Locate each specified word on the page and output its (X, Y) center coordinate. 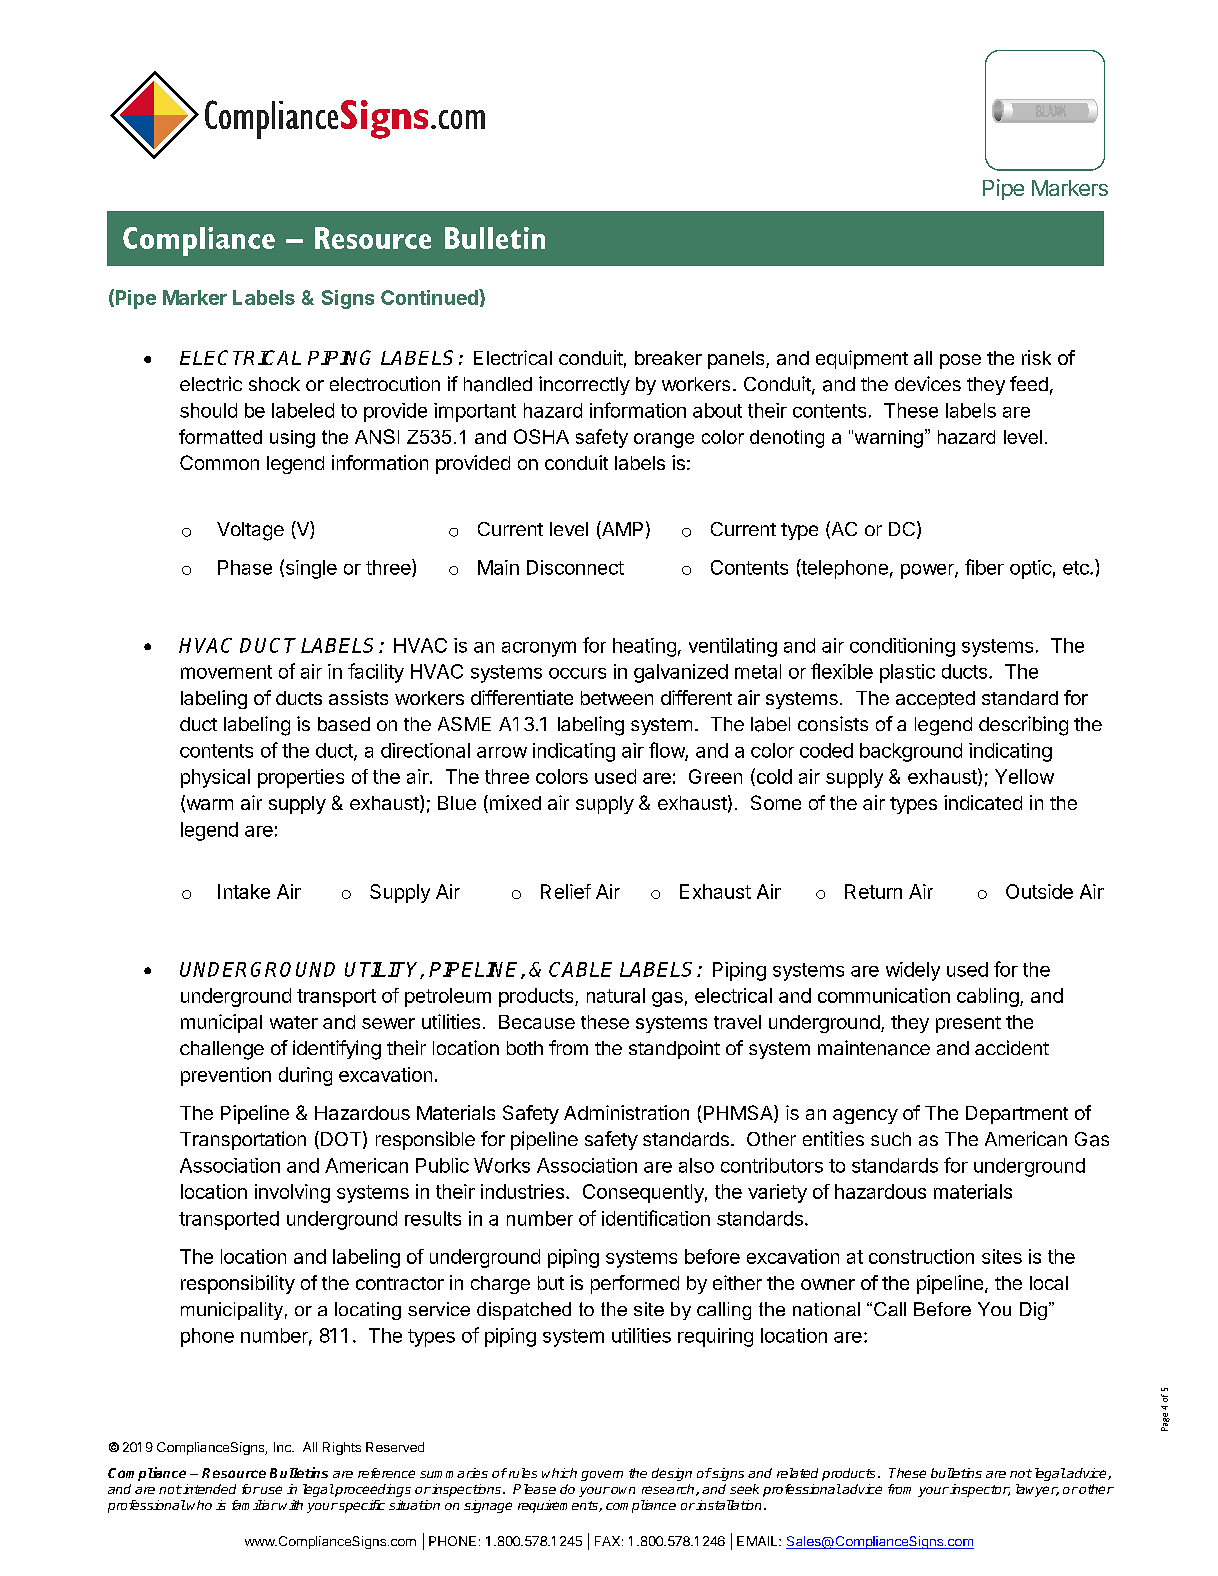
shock (274, 384)
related (797, 1473)
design (672, 1474)
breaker (668, 358)
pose (960, 361)
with (291, 1505)
